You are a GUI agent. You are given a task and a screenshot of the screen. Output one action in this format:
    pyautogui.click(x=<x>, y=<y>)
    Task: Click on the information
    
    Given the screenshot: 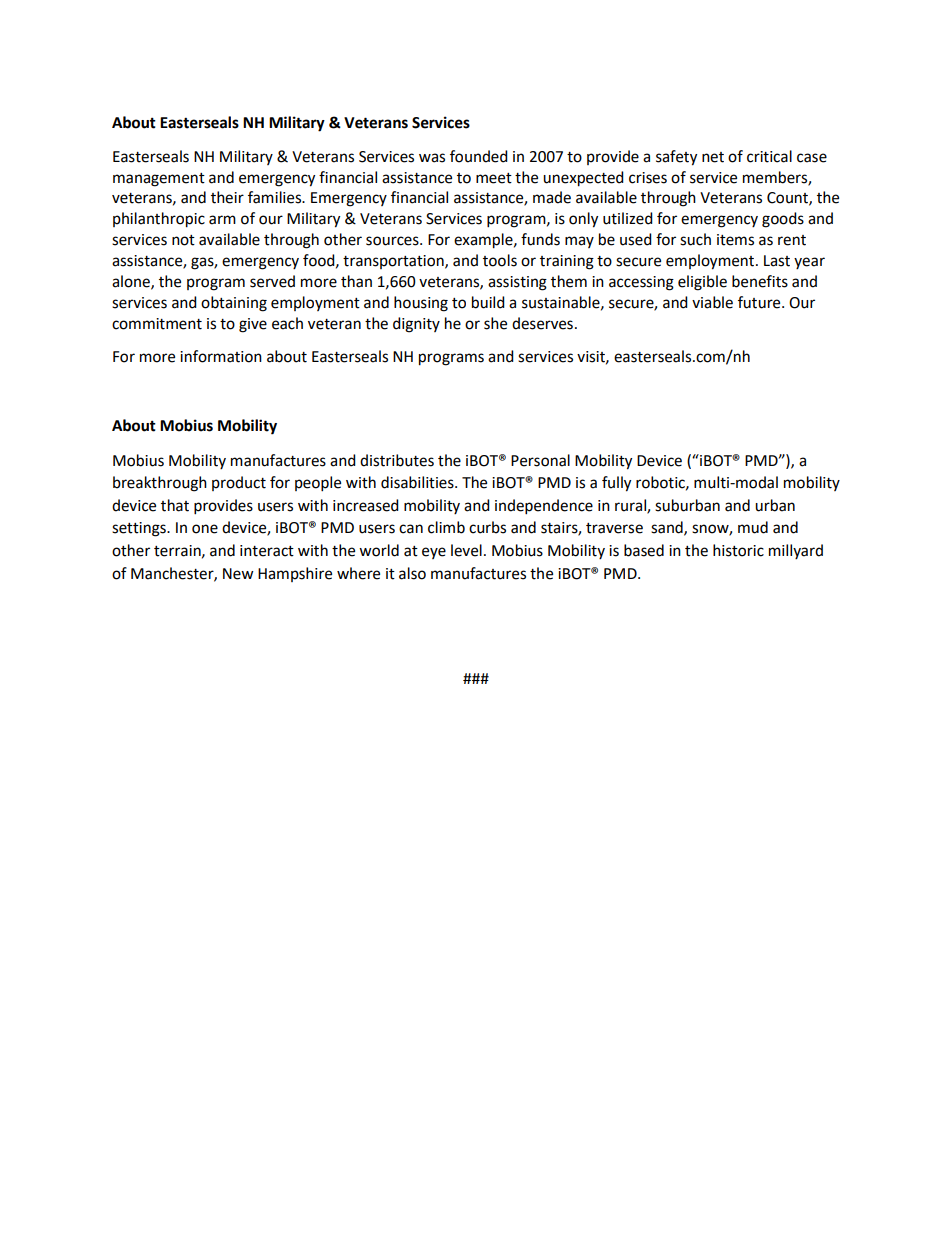 What is the action you would take?
    pyautogui.click(x=221, y=356)
